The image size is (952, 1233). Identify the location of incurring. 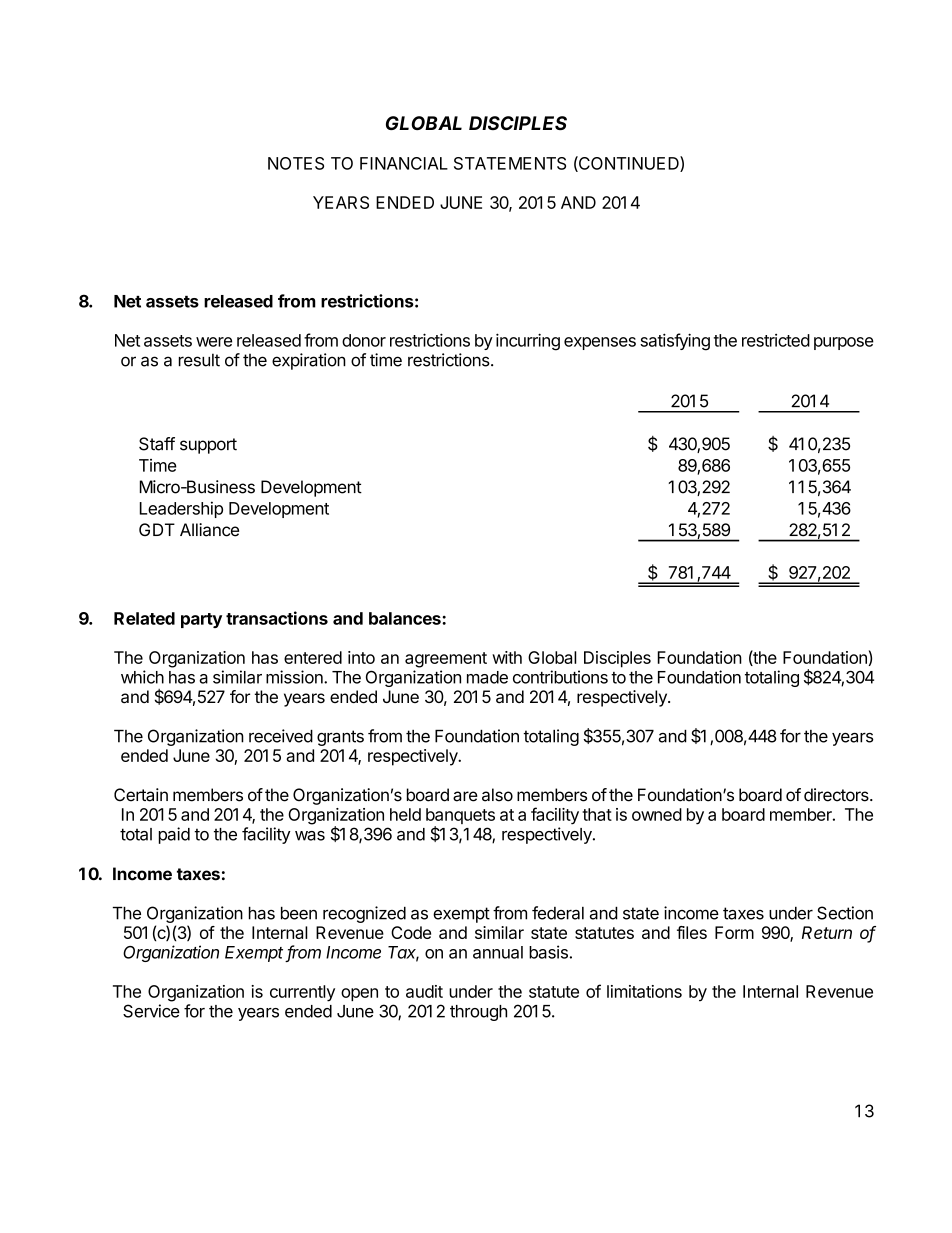
(528, 342).
